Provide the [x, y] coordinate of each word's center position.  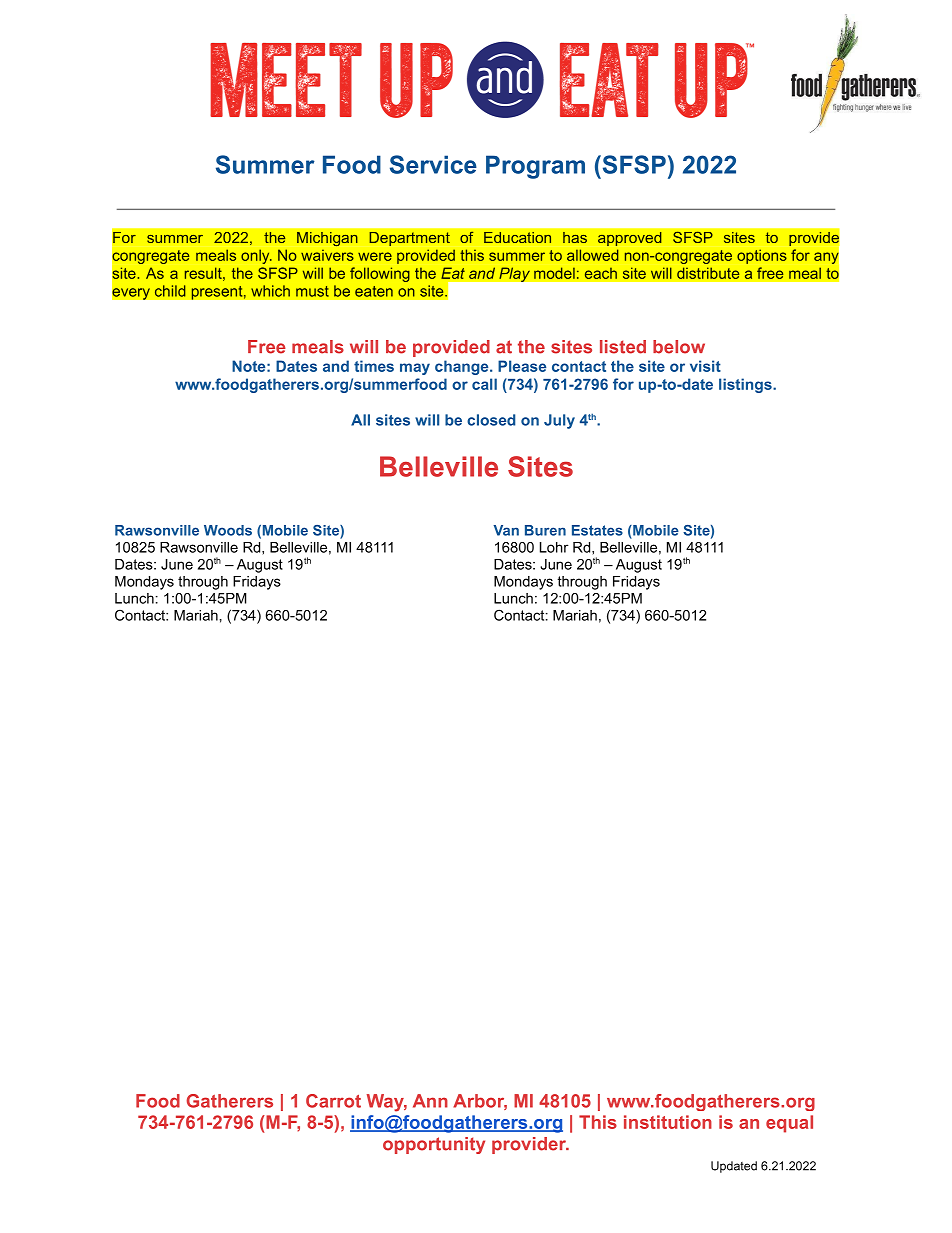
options [762, 256]
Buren [545, 530]
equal [789, 1124]
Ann [430, 1101]
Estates [597, 530]
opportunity [434, 1145]
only [256, 256]
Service [433, 164]
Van [506, 530]
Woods [228, 530]
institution [668, 1122]
